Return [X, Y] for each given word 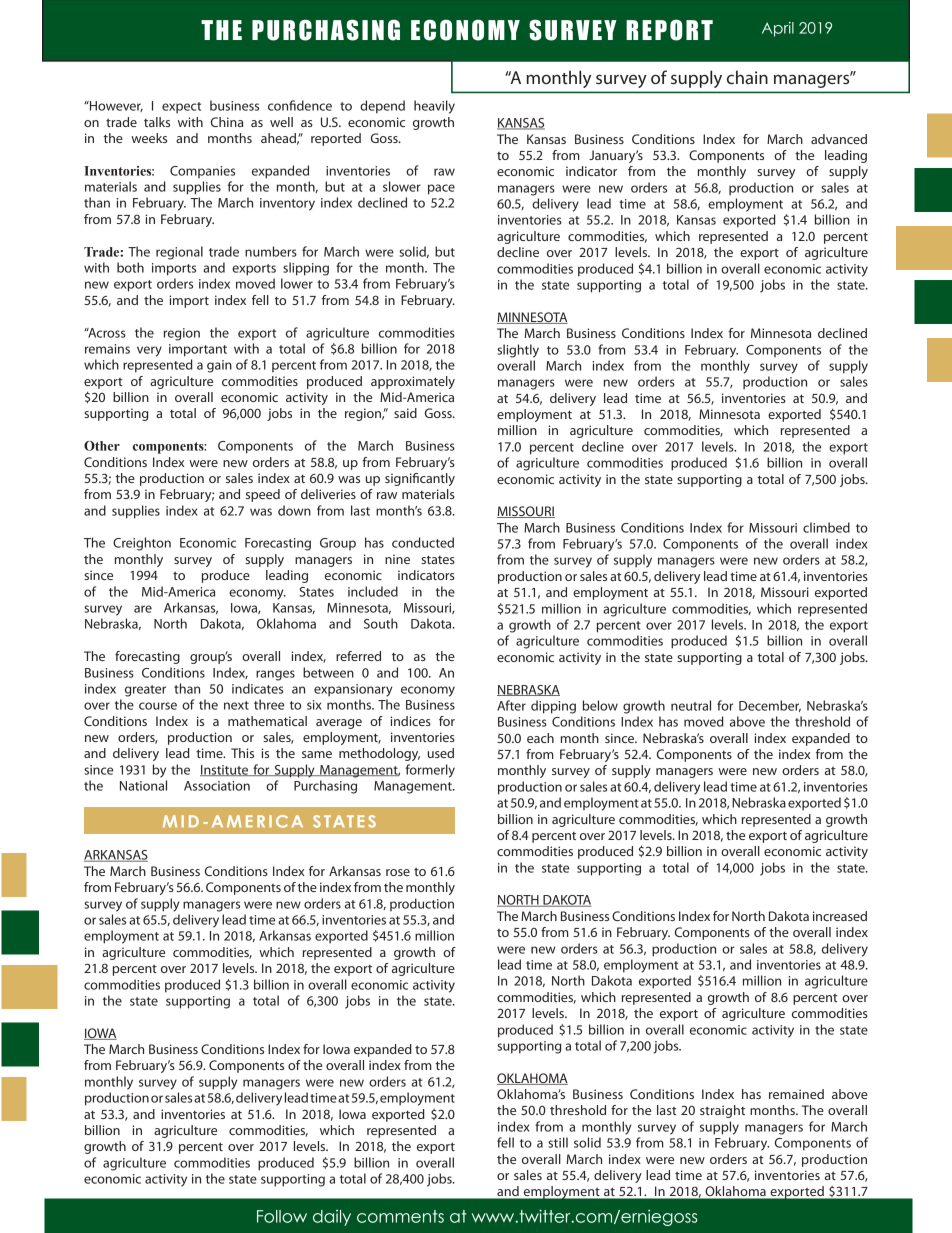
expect [181, 108]
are [143, 609]
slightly [518, 351]
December [770, 706]
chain [747, 77]
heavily [434, 107]
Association [217, 786]
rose [398, 872]
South [381, 623]
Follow [282, 1216]
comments [400, 1216]
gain [219, 366]
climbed [826, 527]
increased [840, 916]
